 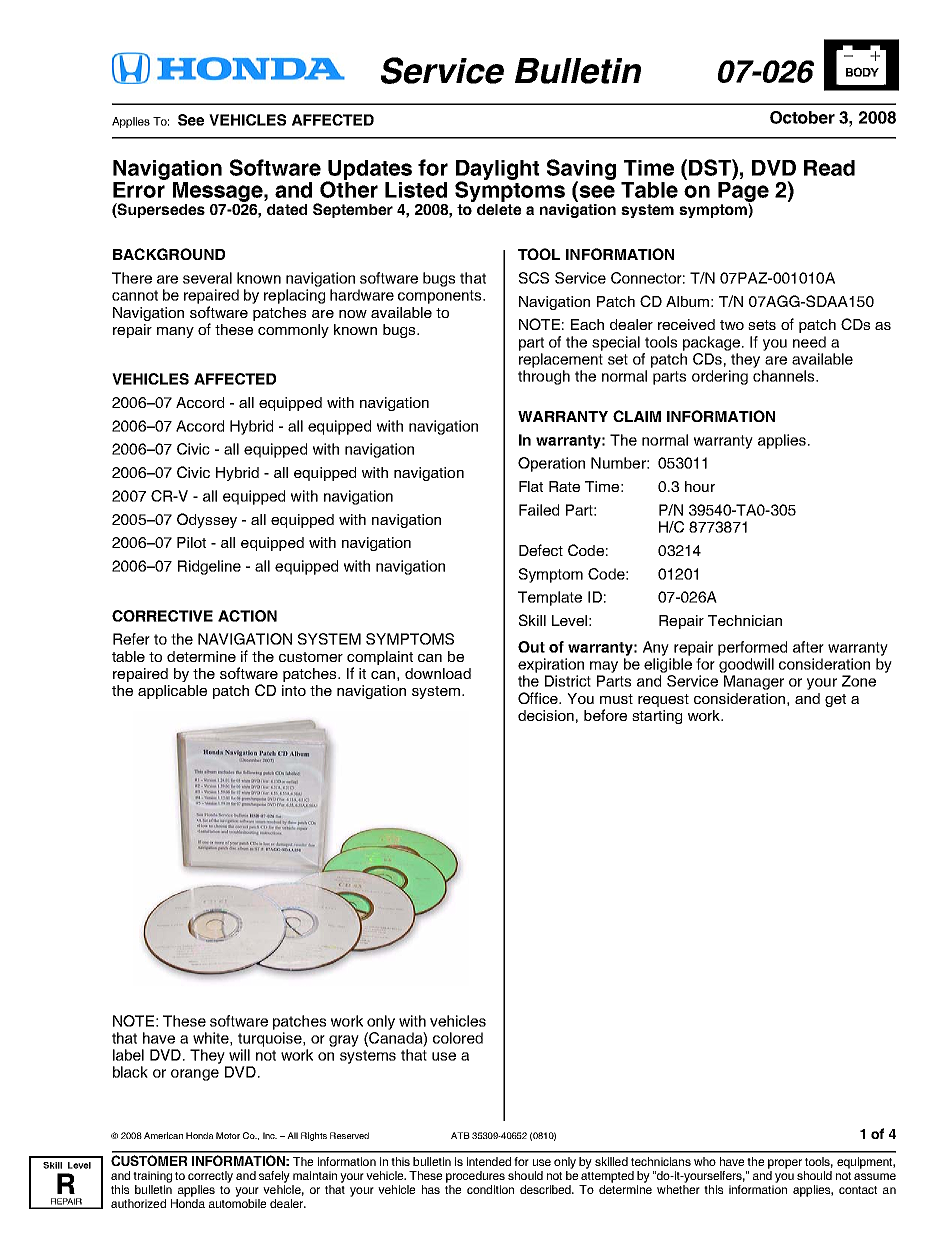 I want to click on October, so click(x=802, y=117).
